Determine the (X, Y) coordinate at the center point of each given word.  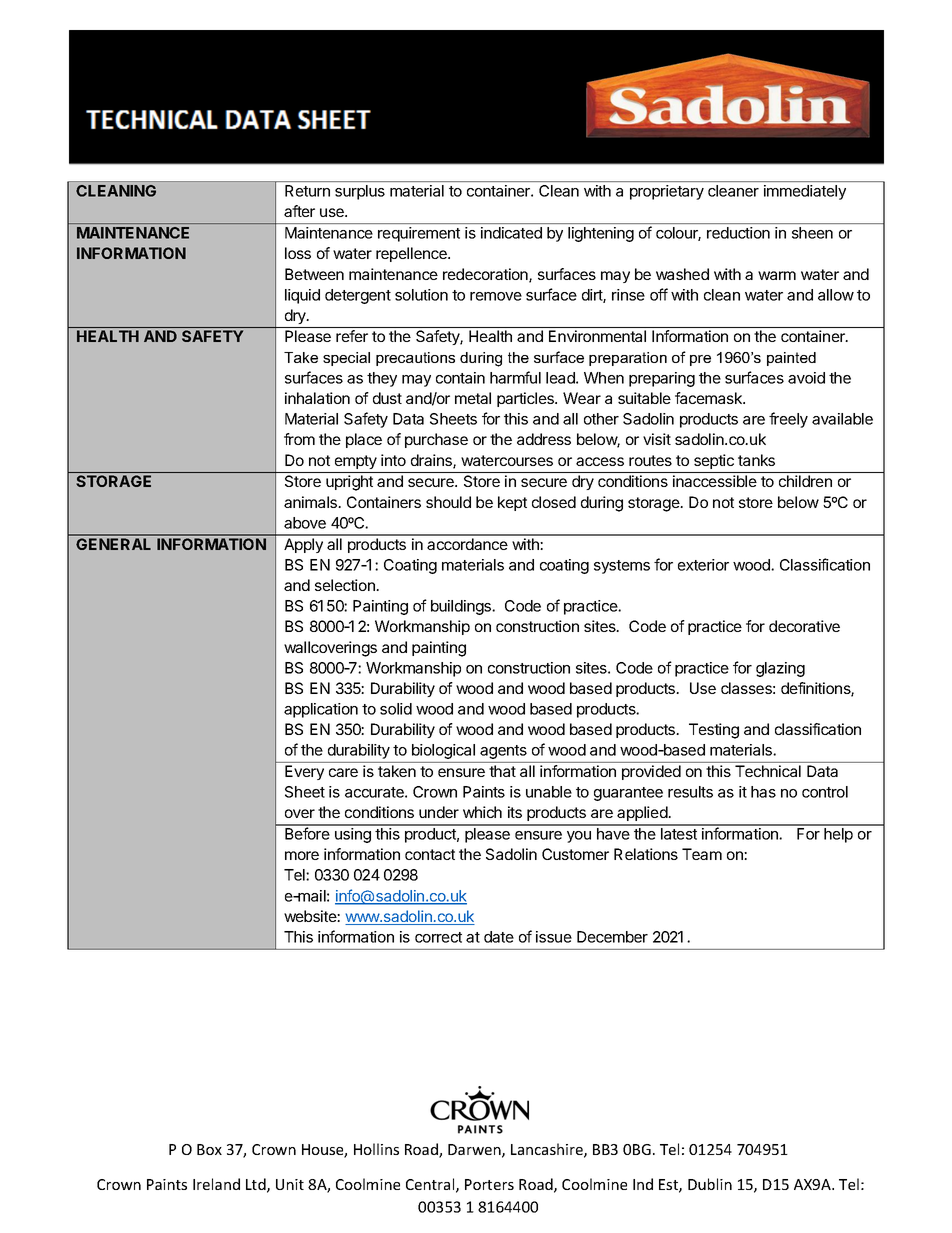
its (515, 812)
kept (512, 503)
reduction (738, 233)
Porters (489, 1184)
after (299, 211)
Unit (290, 1184)
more (302, 855)
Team (702, 854)
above (305, 523)
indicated (511, 233)
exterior (703, 565)
